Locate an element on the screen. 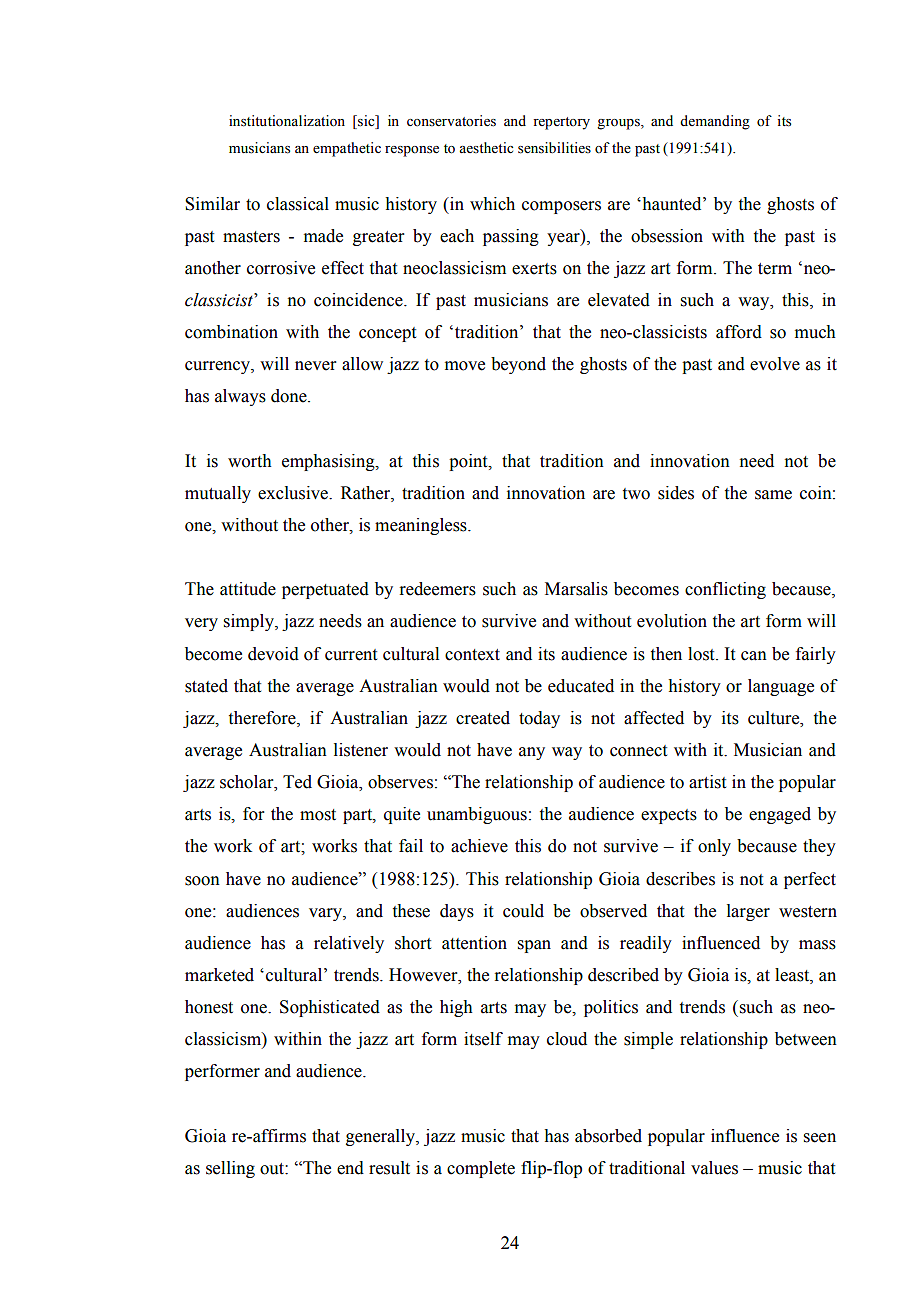 This screenshot has height=1308, width=924. demanding is located at coordinates (715, 122).
